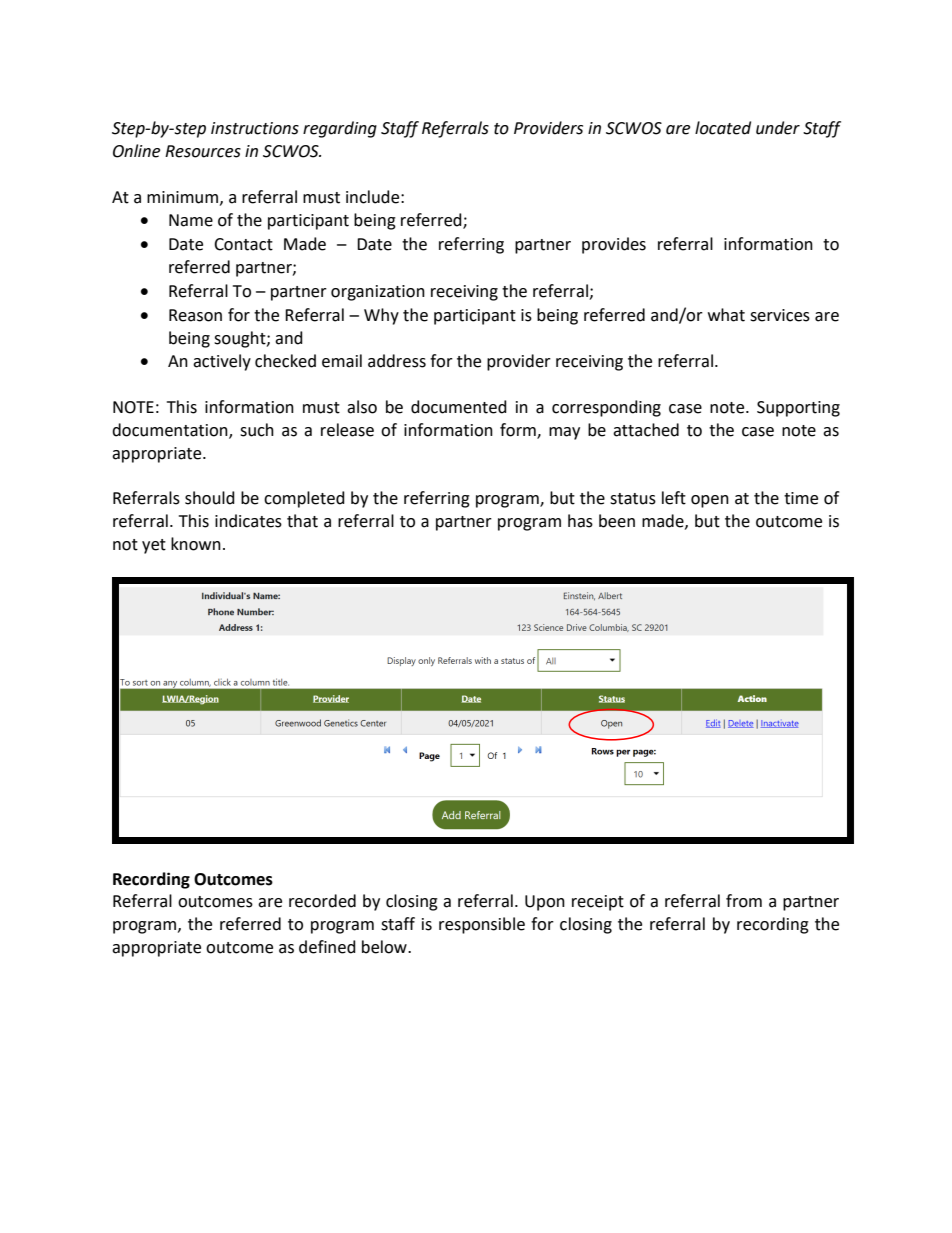 The image size is (952, 1233). I want to click on known, so click(196, 544).
